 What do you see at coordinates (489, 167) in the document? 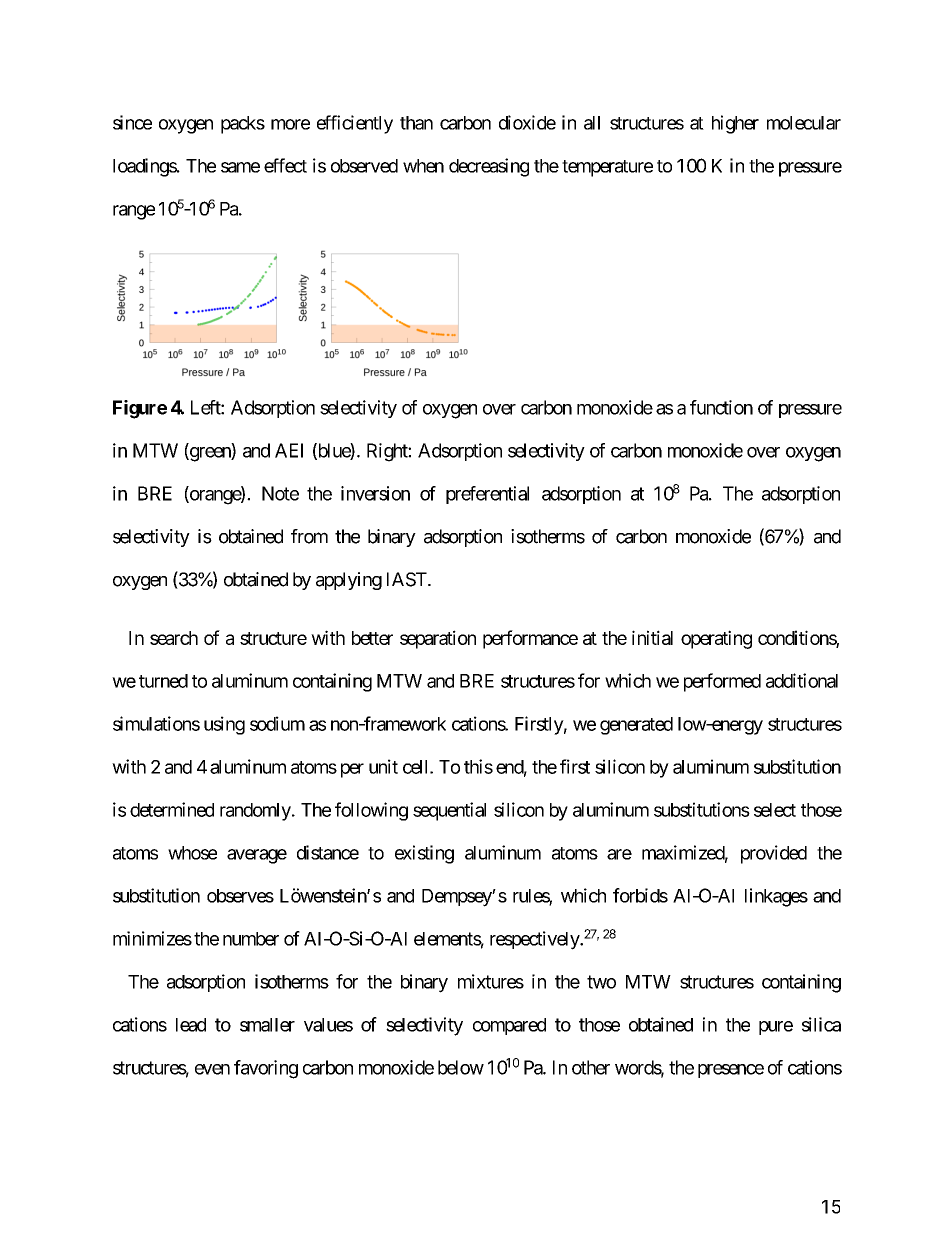
I see `decreasing` at bounding box center [489, 167].
